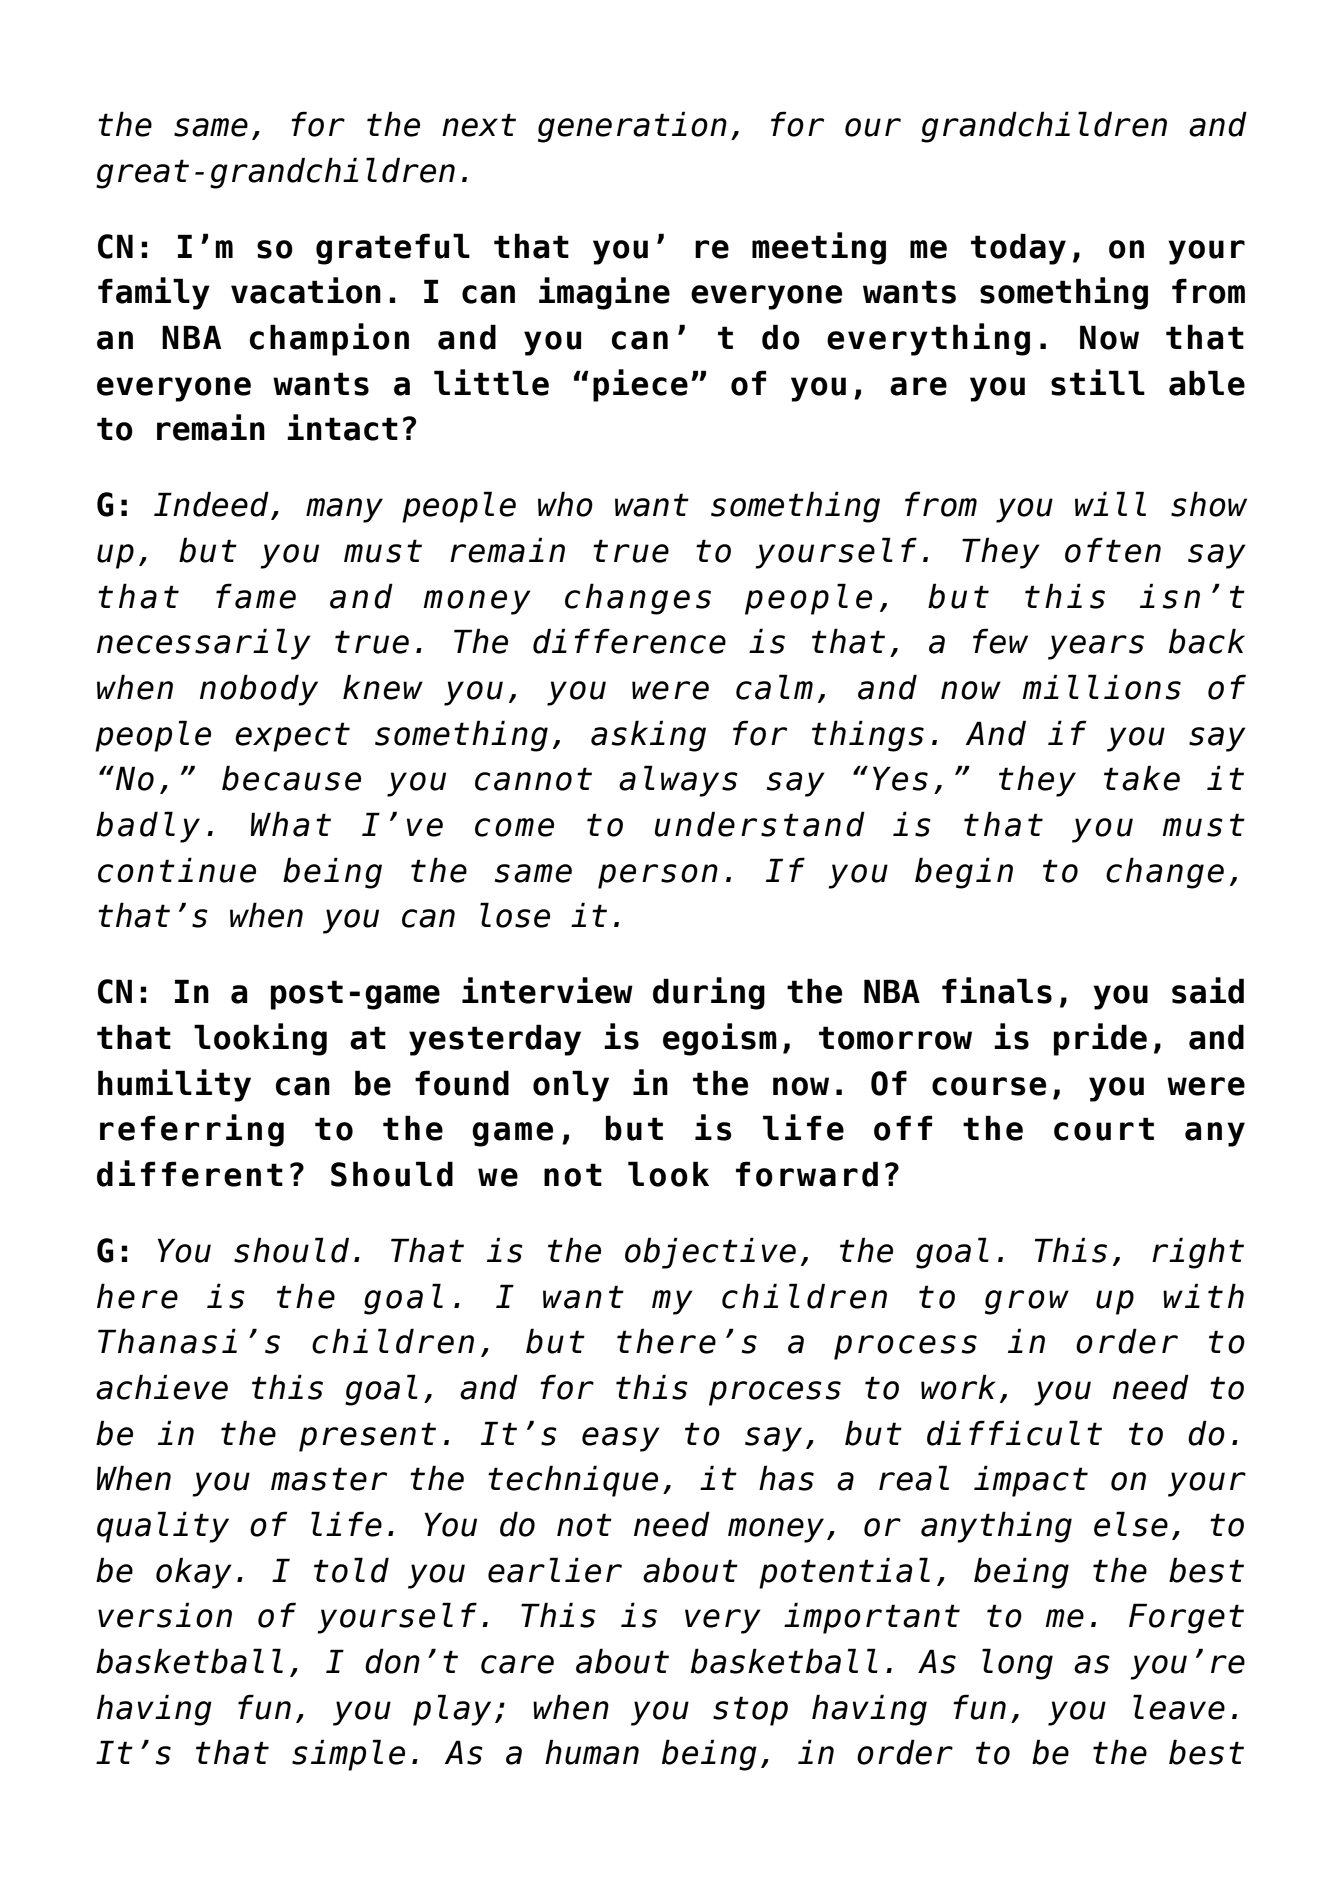 The height and width of the image is (1898, 1342). Describe the element at coordinates (750, 1711) in the image. I see `stop` at that location.
